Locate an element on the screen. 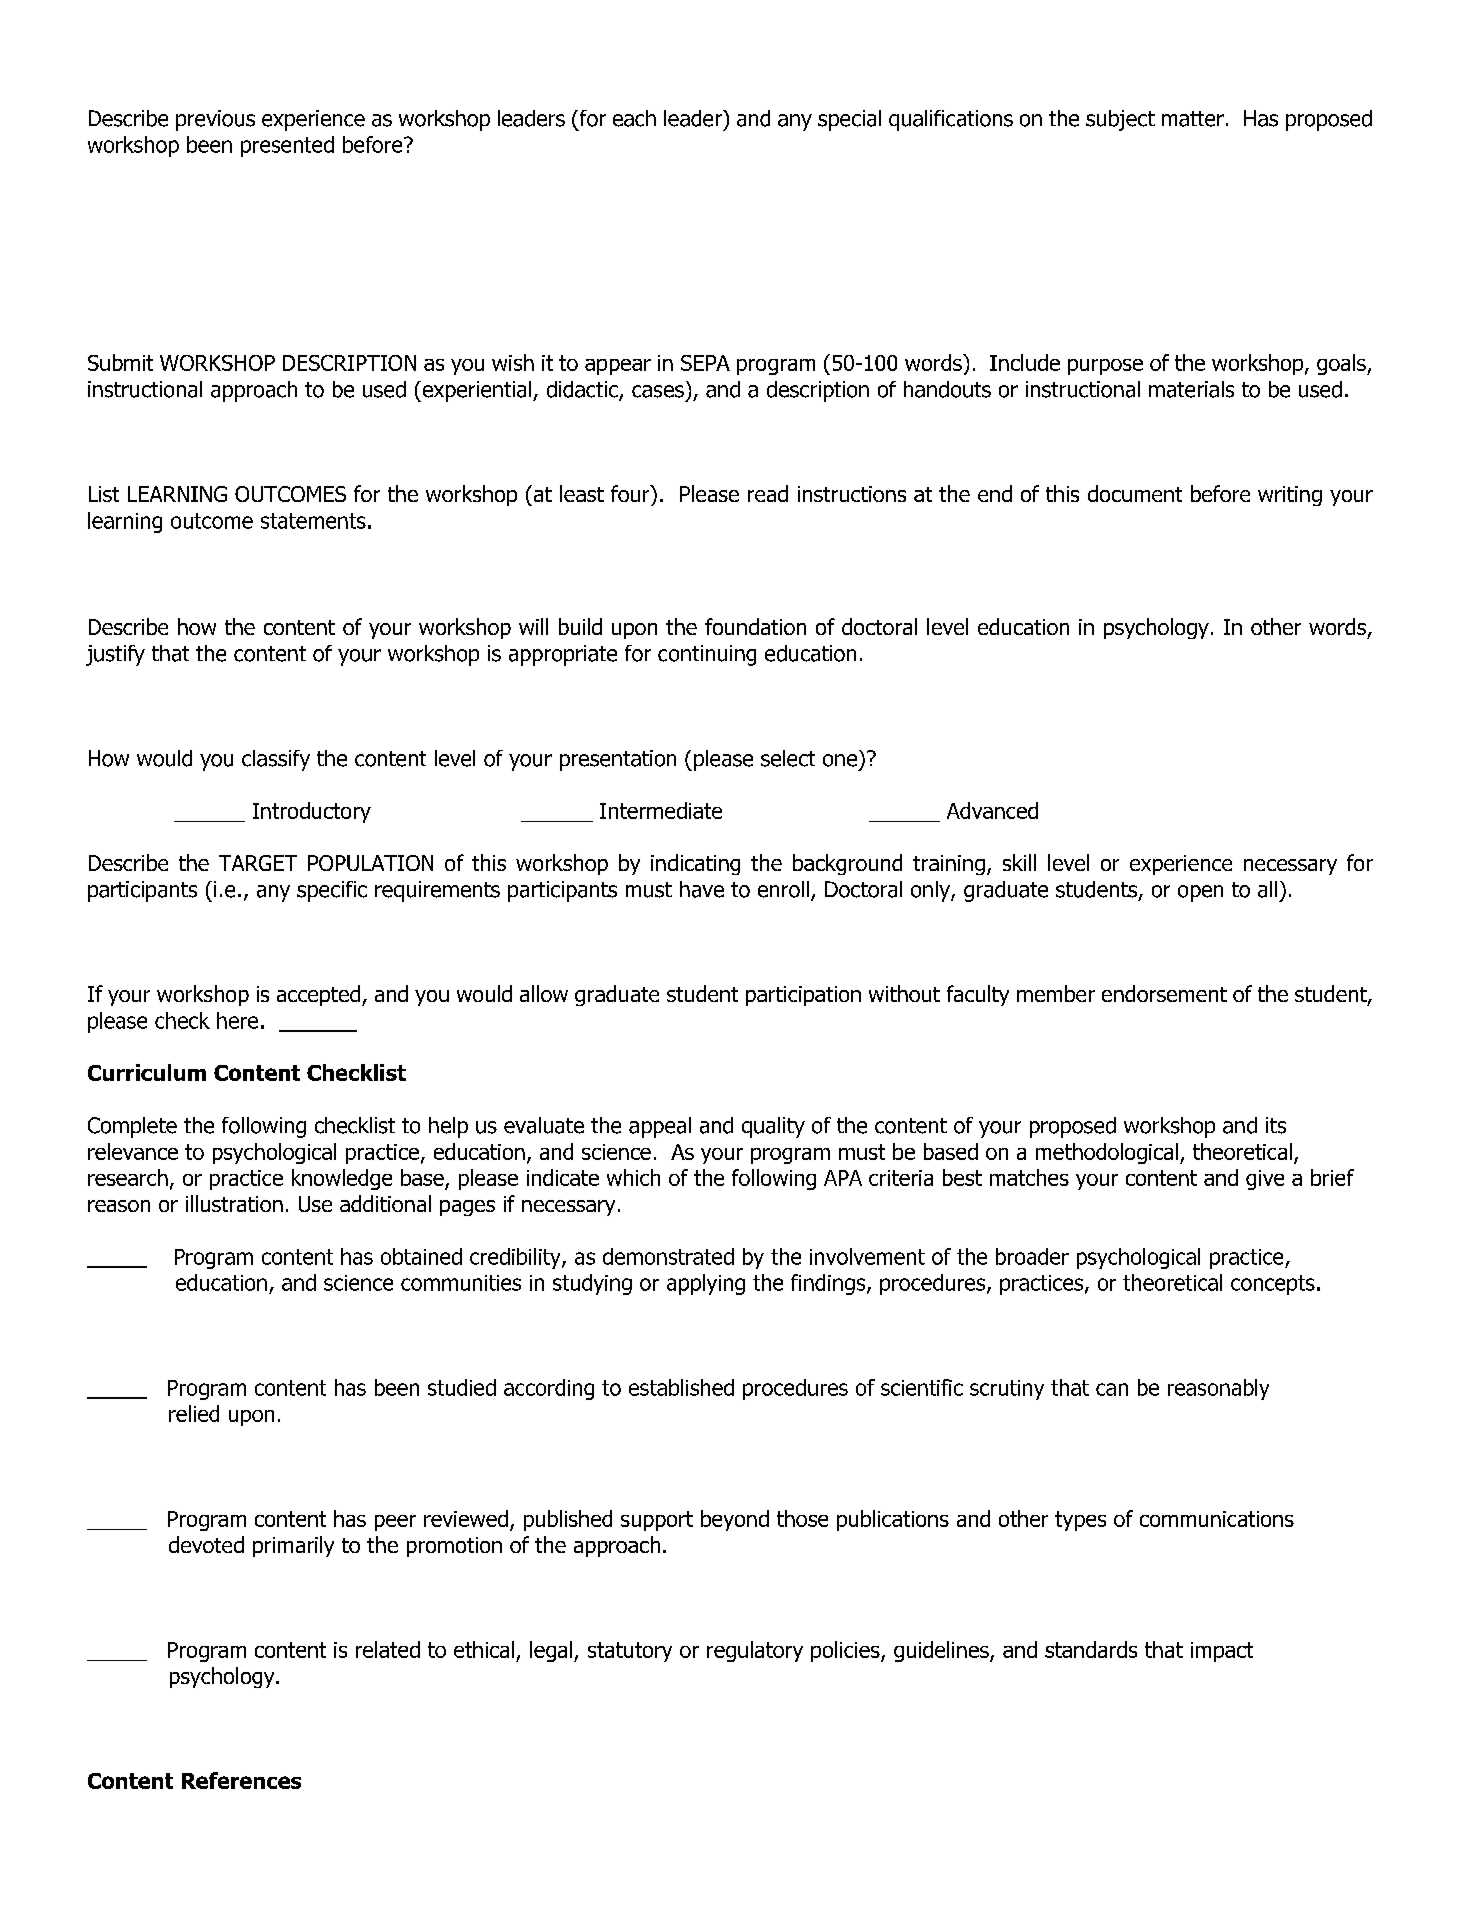 The width and height of the screenshot is (1477, 1912). demonstrated is located at coordinates (668, 1256).
